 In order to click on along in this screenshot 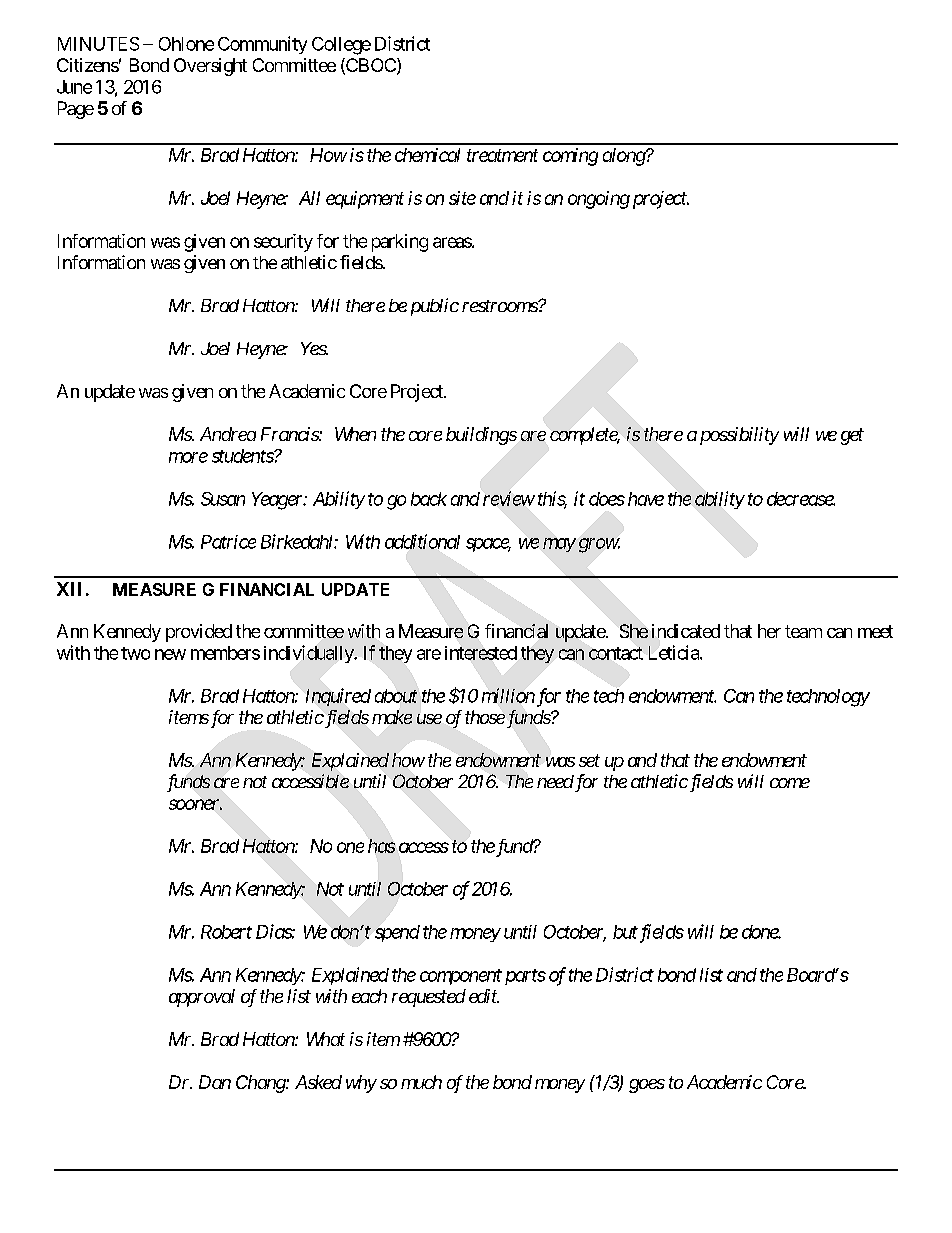, I will do `click(624, 157)`.
